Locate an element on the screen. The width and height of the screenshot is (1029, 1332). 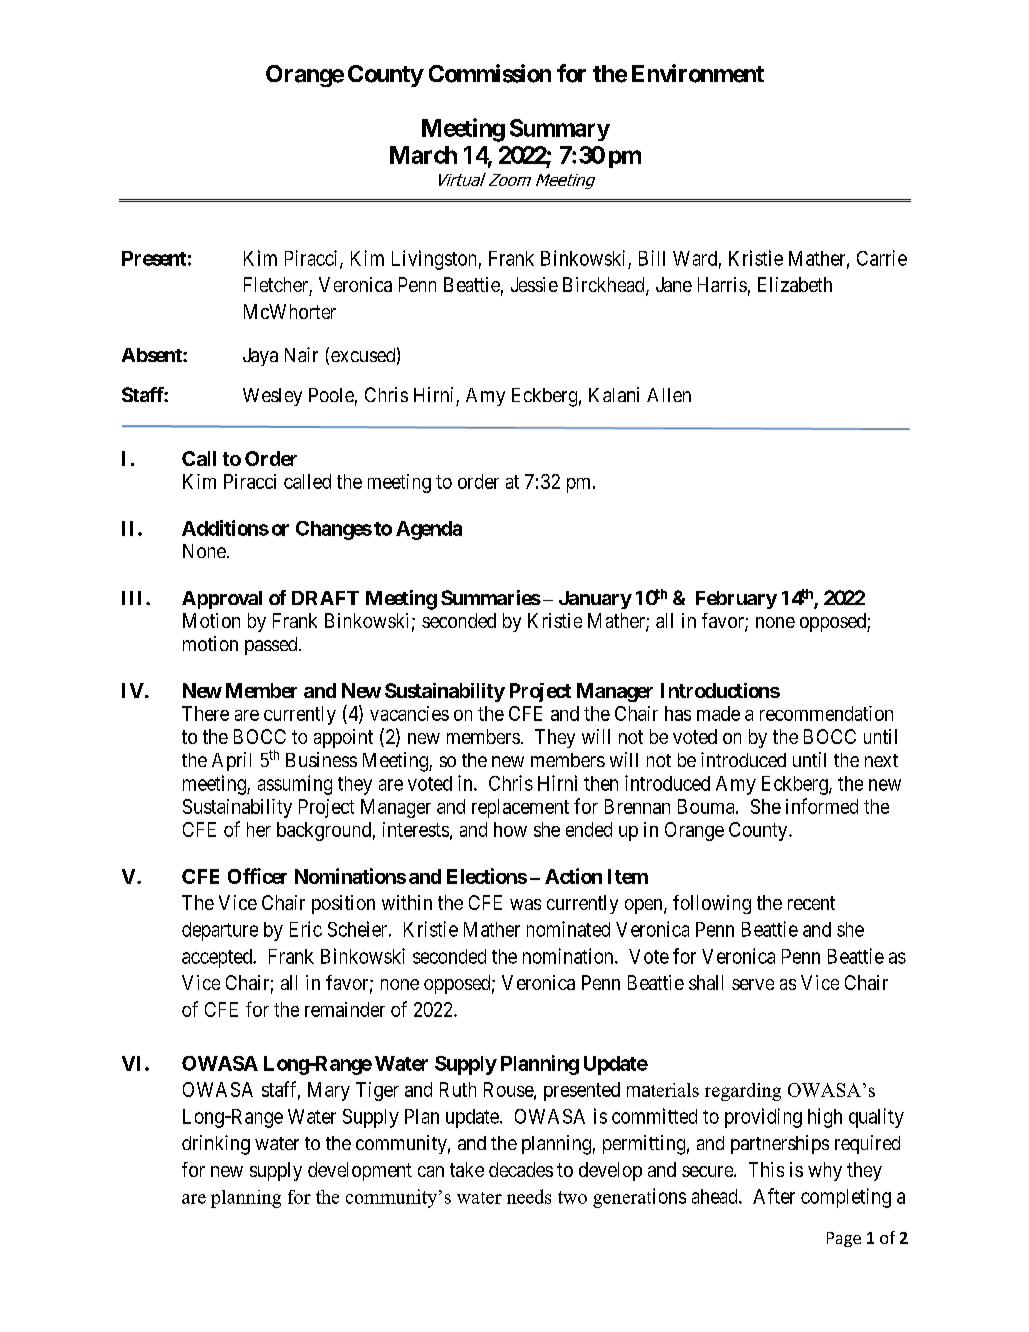
Allen is located at coordinates (669, 395).
